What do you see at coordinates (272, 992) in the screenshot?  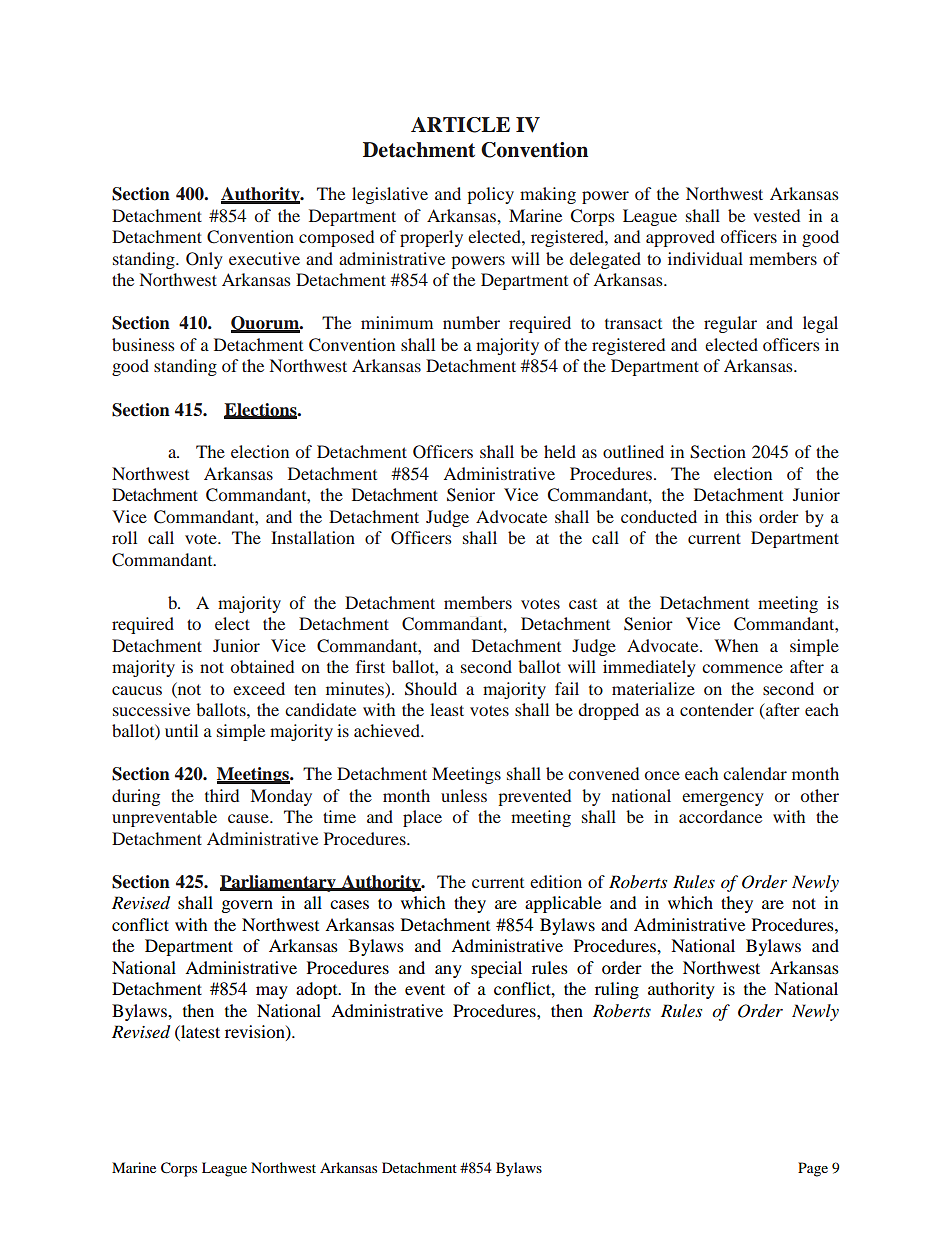 I see `may` at bounding box center [272, 992].
